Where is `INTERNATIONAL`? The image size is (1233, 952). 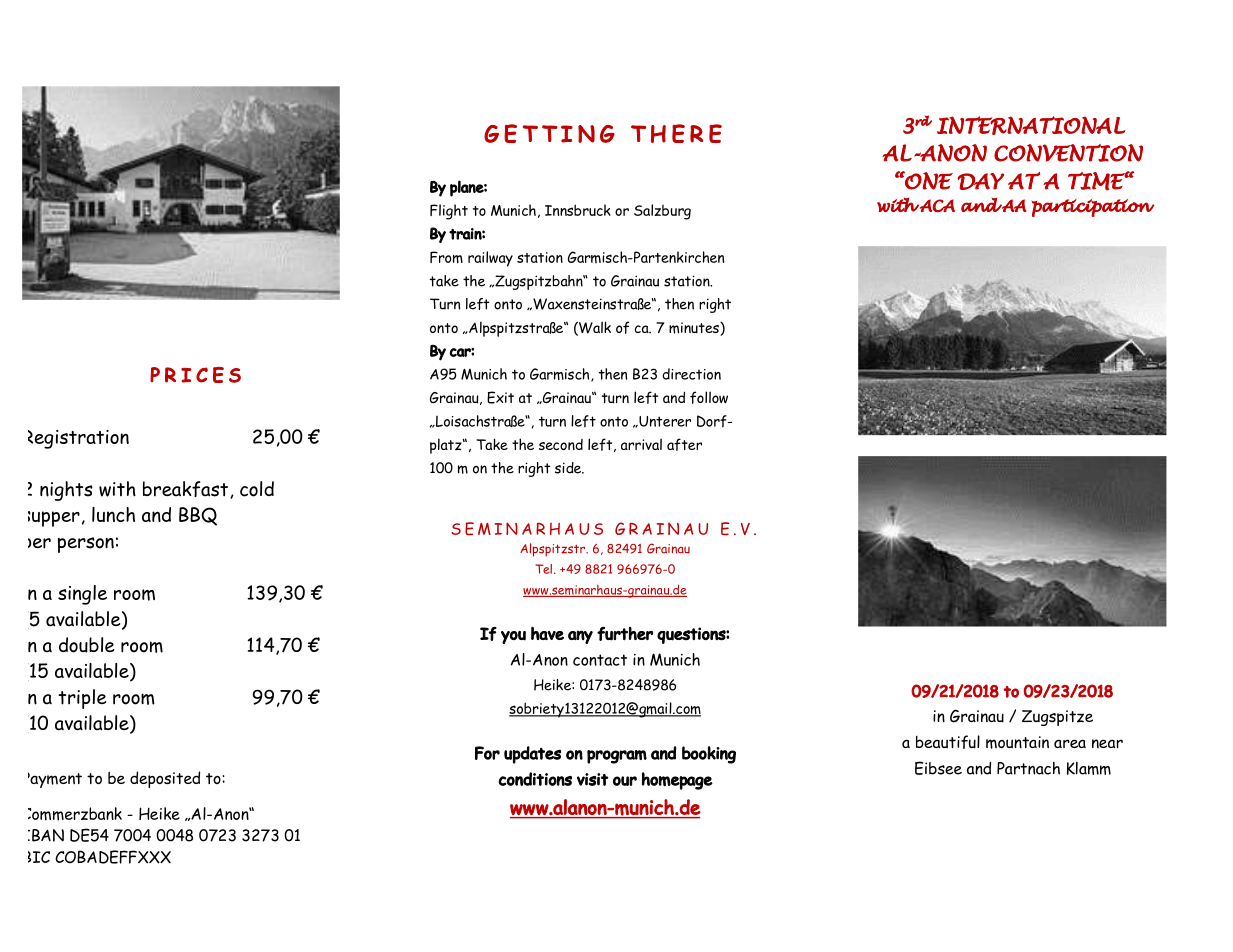
INTERNATIONAL is located at coordinates (1031, 125).
